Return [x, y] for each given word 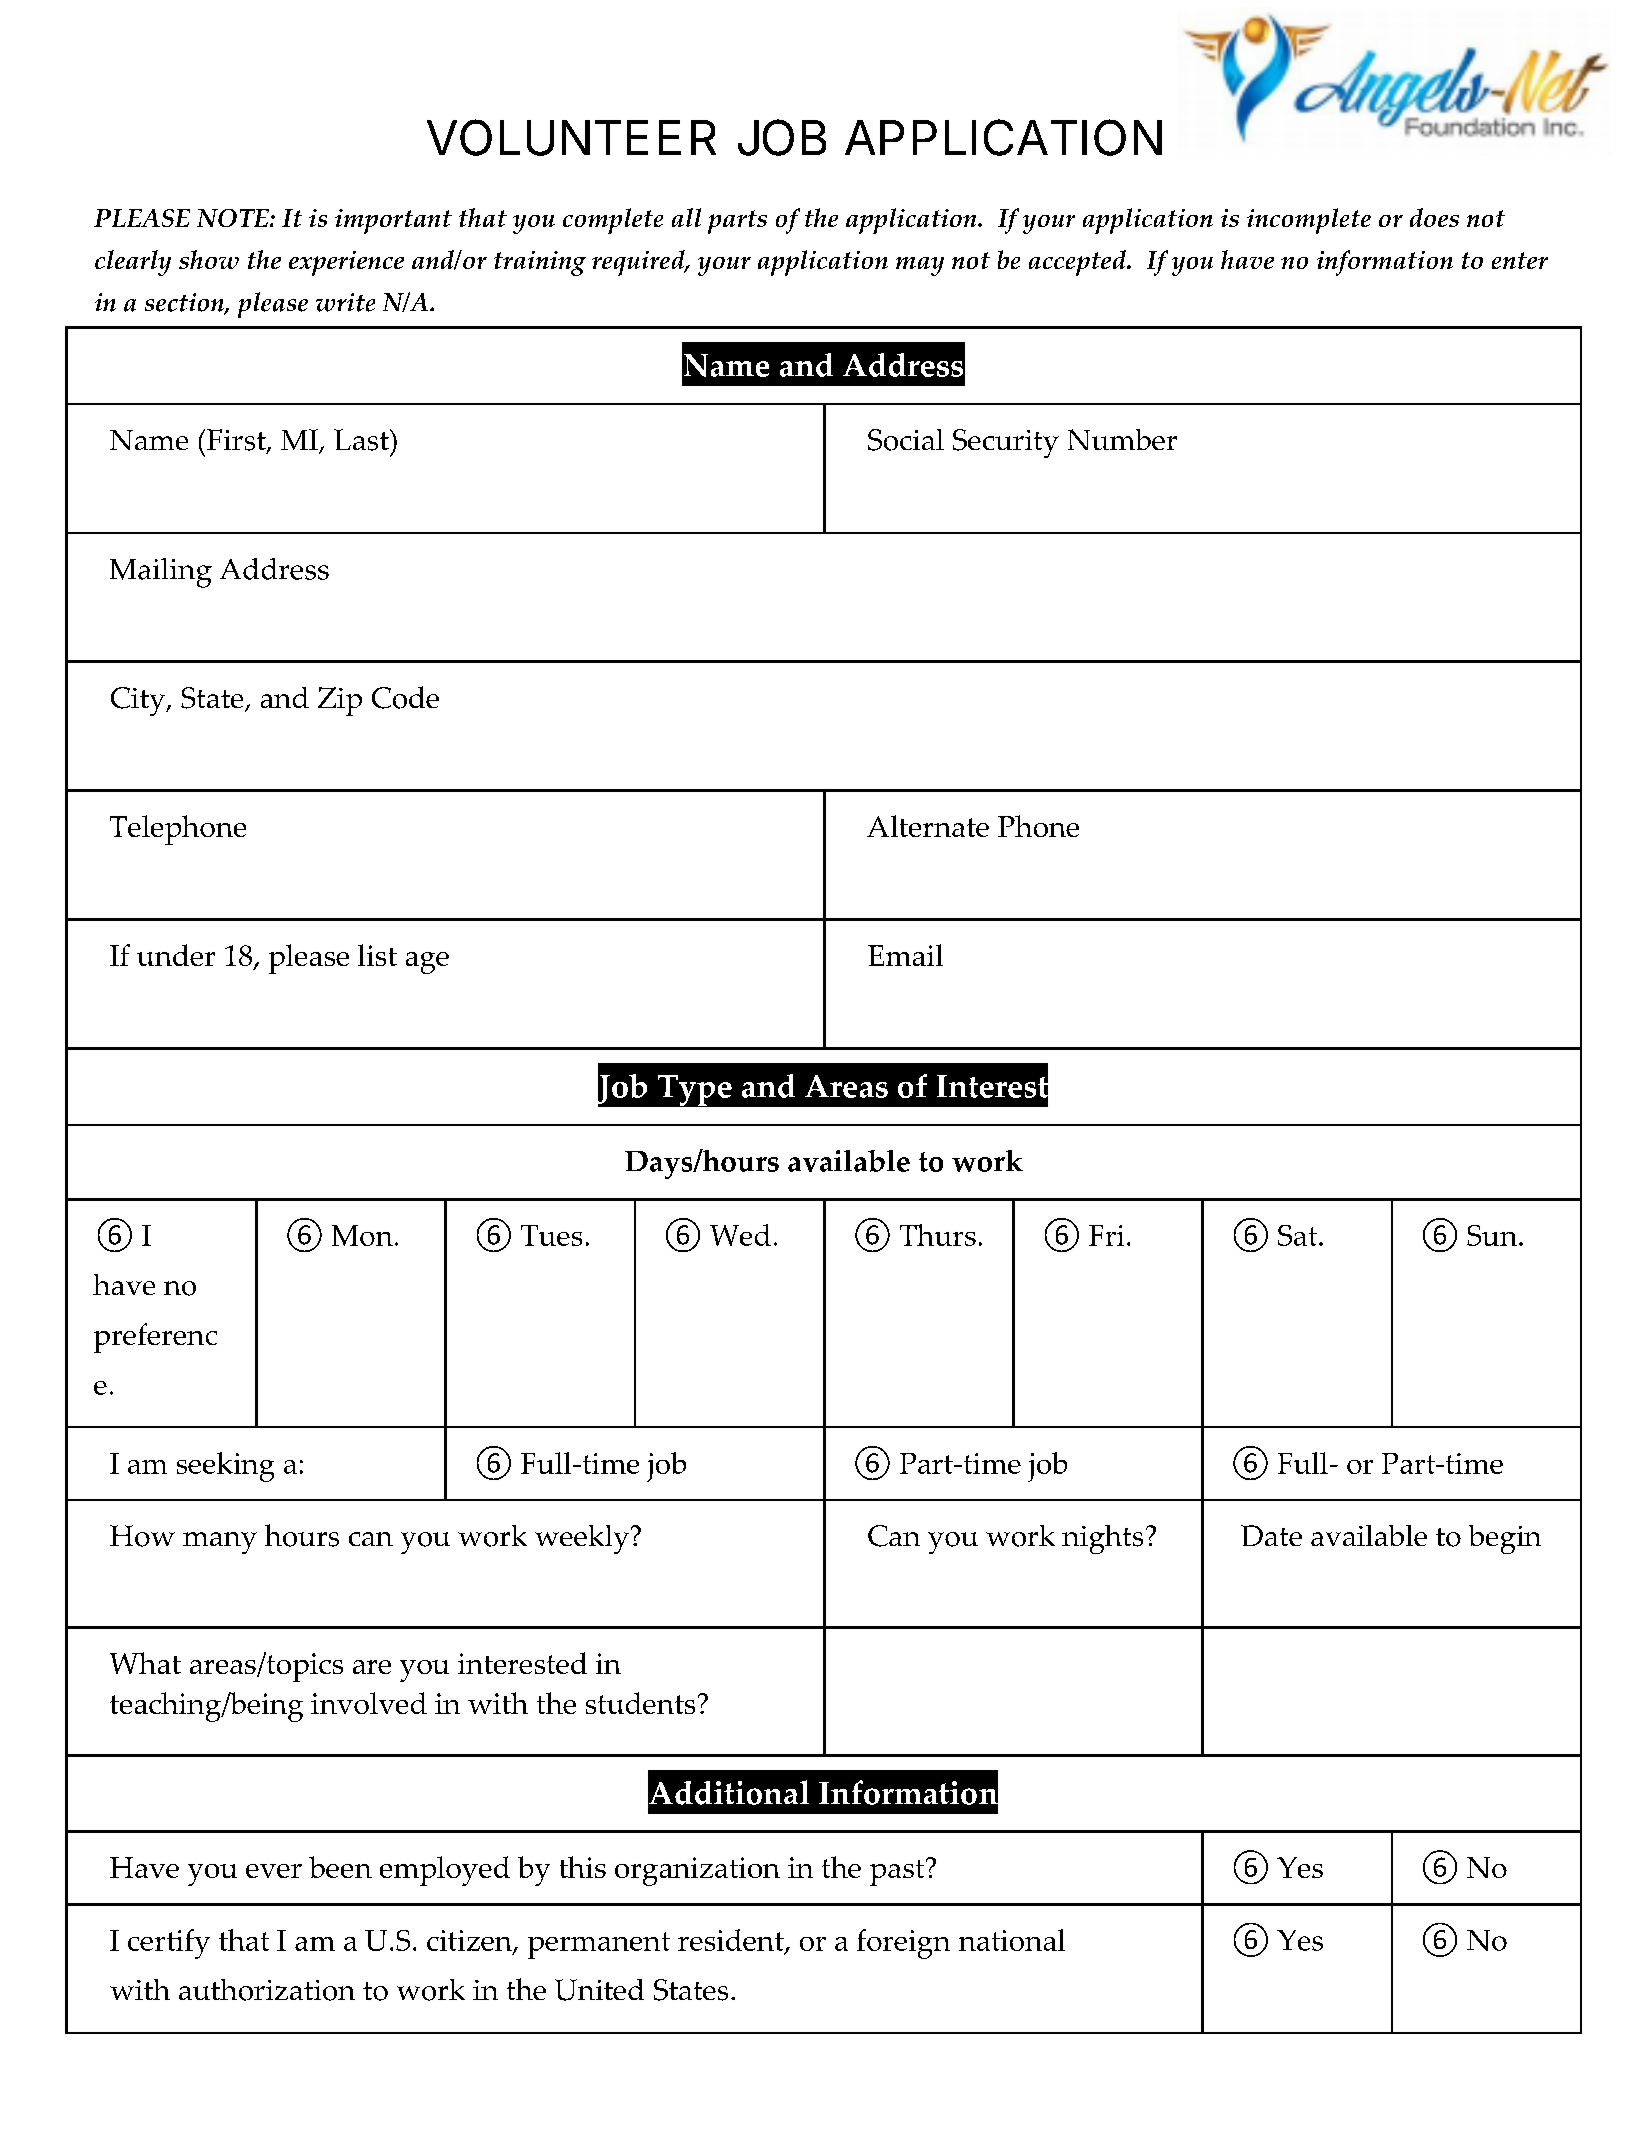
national [1012, 1940]
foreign [903, 1944]
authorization [267, 1990]
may [920, 266]
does [1434, 217]
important [393, 221]
